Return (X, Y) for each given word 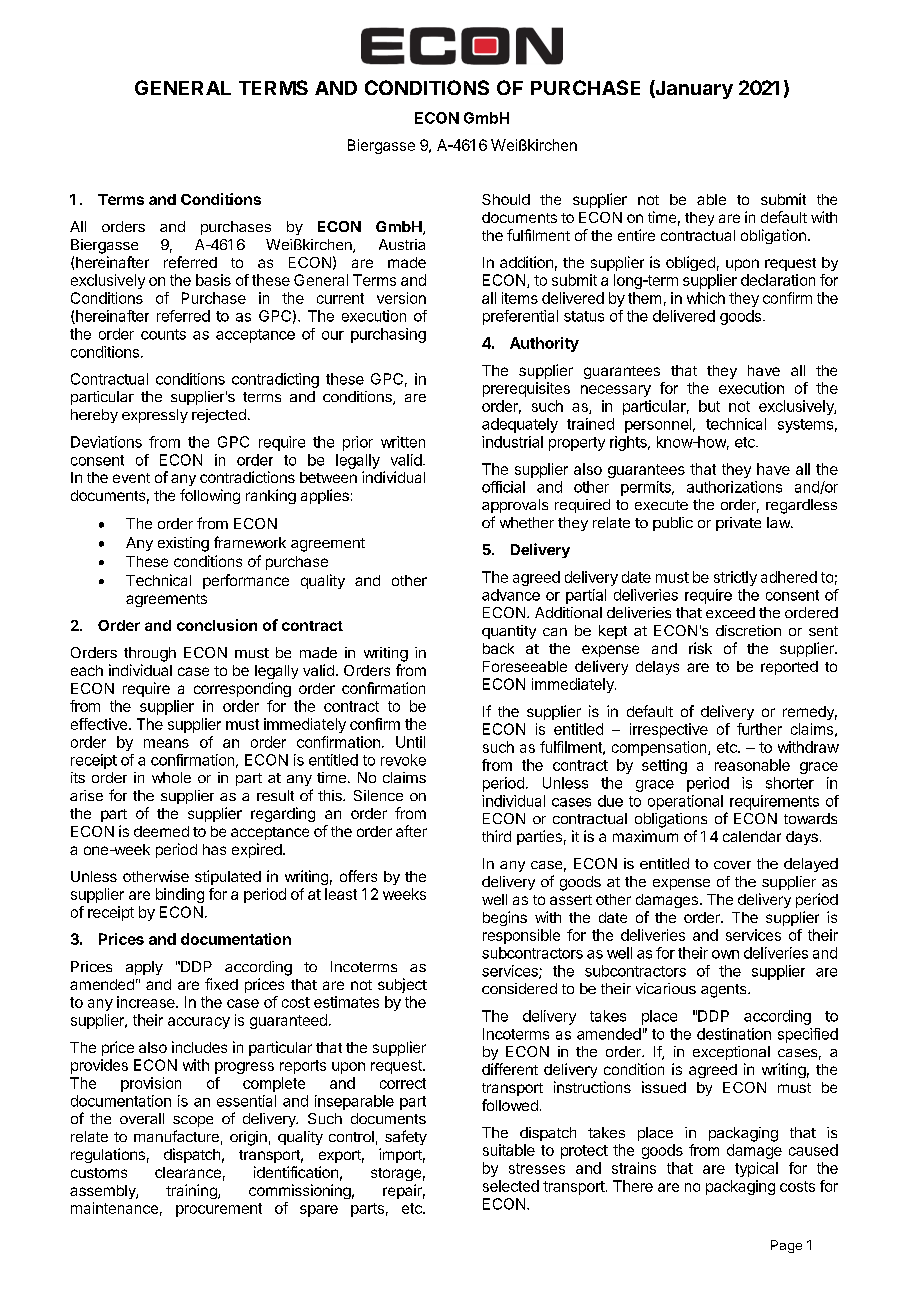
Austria (402, 244)
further (759, 729)
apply (144, 968)
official (503, 487)
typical (756, 1169)
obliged (690, 263)
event (131, 478)
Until (410, 742)
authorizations (734, 487)
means (166, 743)
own (725, 954)
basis (213, 280)
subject (402, 985)
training (192, 1191)
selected (511, 1186)
